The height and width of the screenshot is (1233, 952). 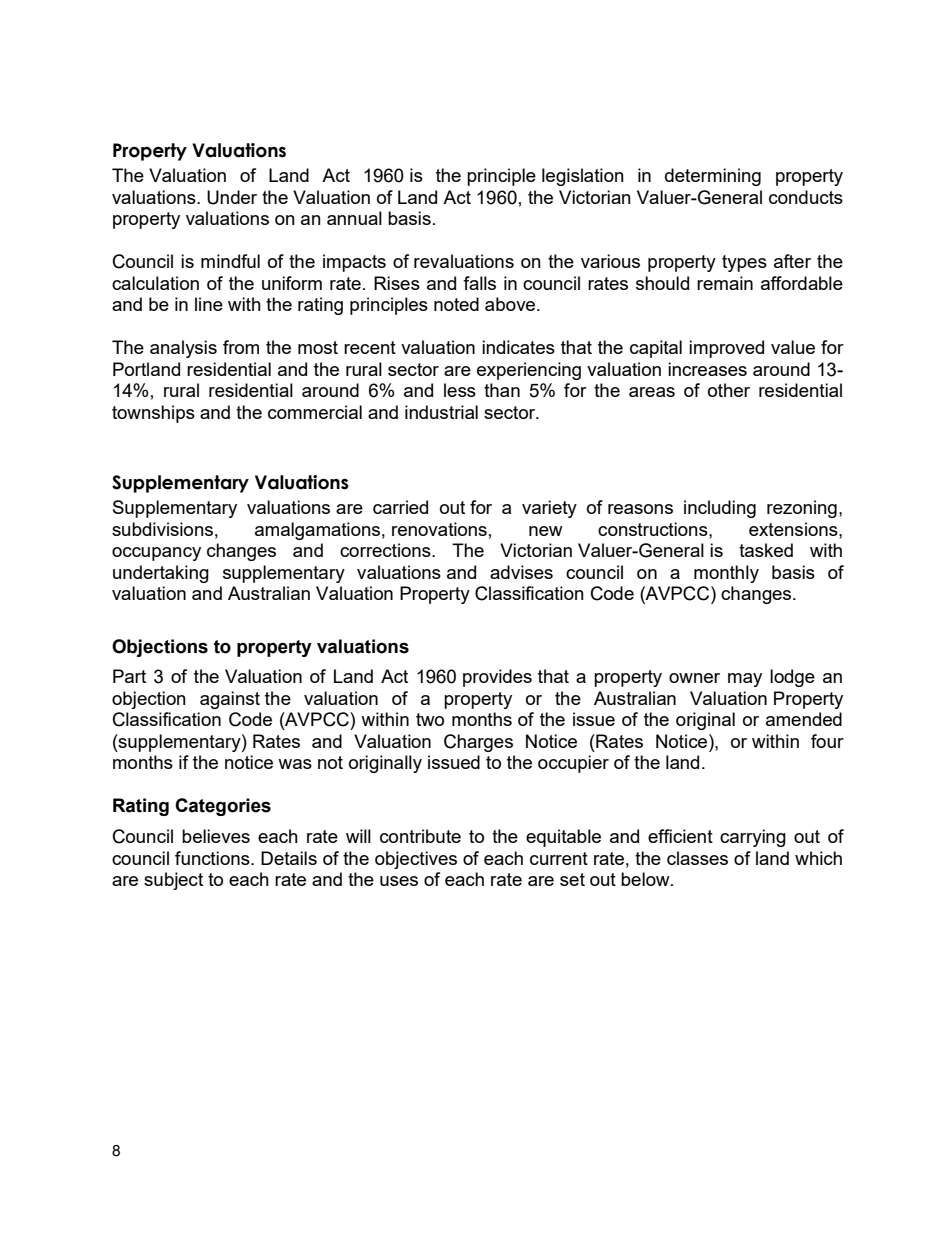 What do you see at coordinates (720, 509) in the screenshot?
I see `including` at bounding box center [720, 509].
